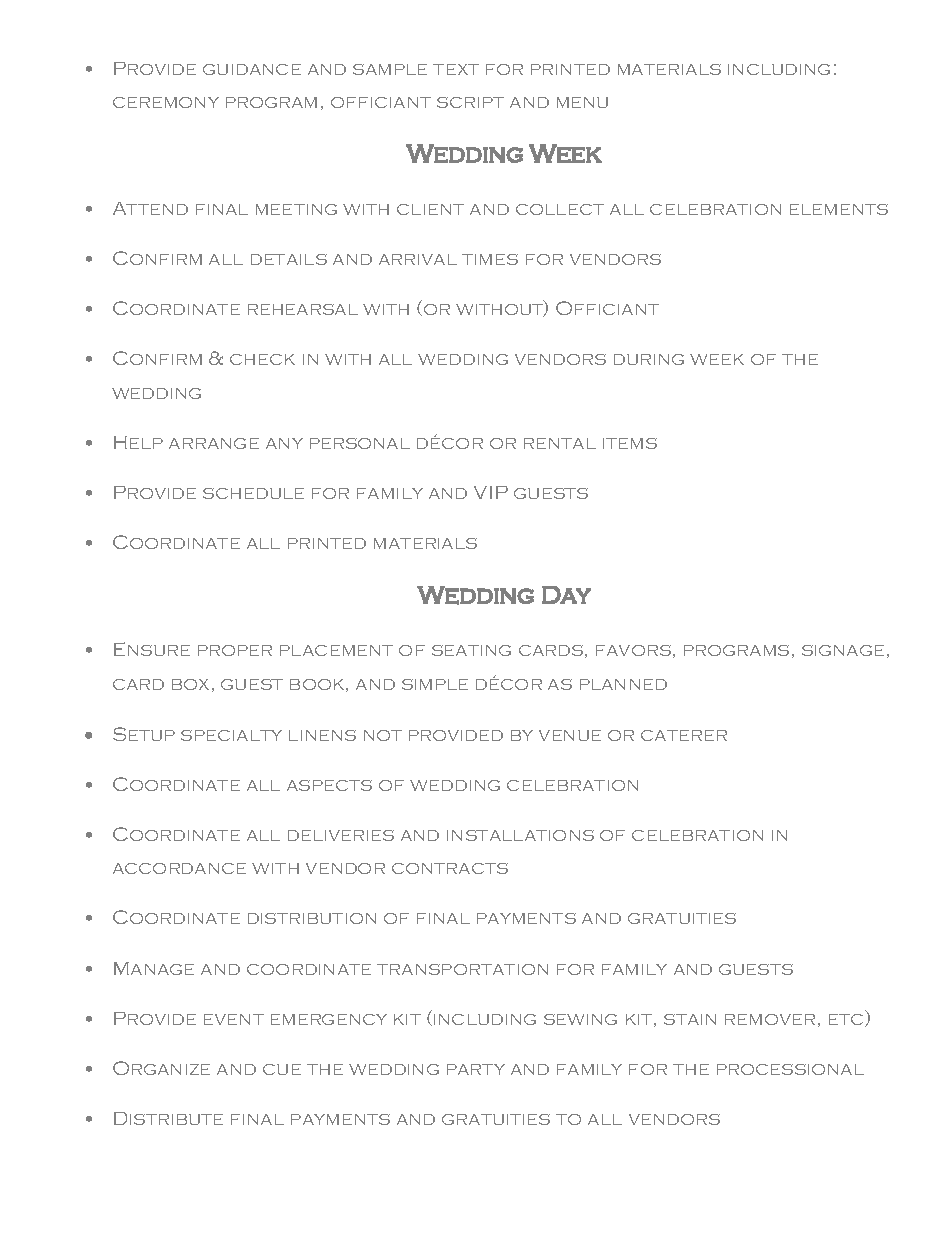 The width and height of the image is (952, 1233). What do you see at coordinates (179, 868) in the image?
I see `accordance` at bounding box center [179, 868].
